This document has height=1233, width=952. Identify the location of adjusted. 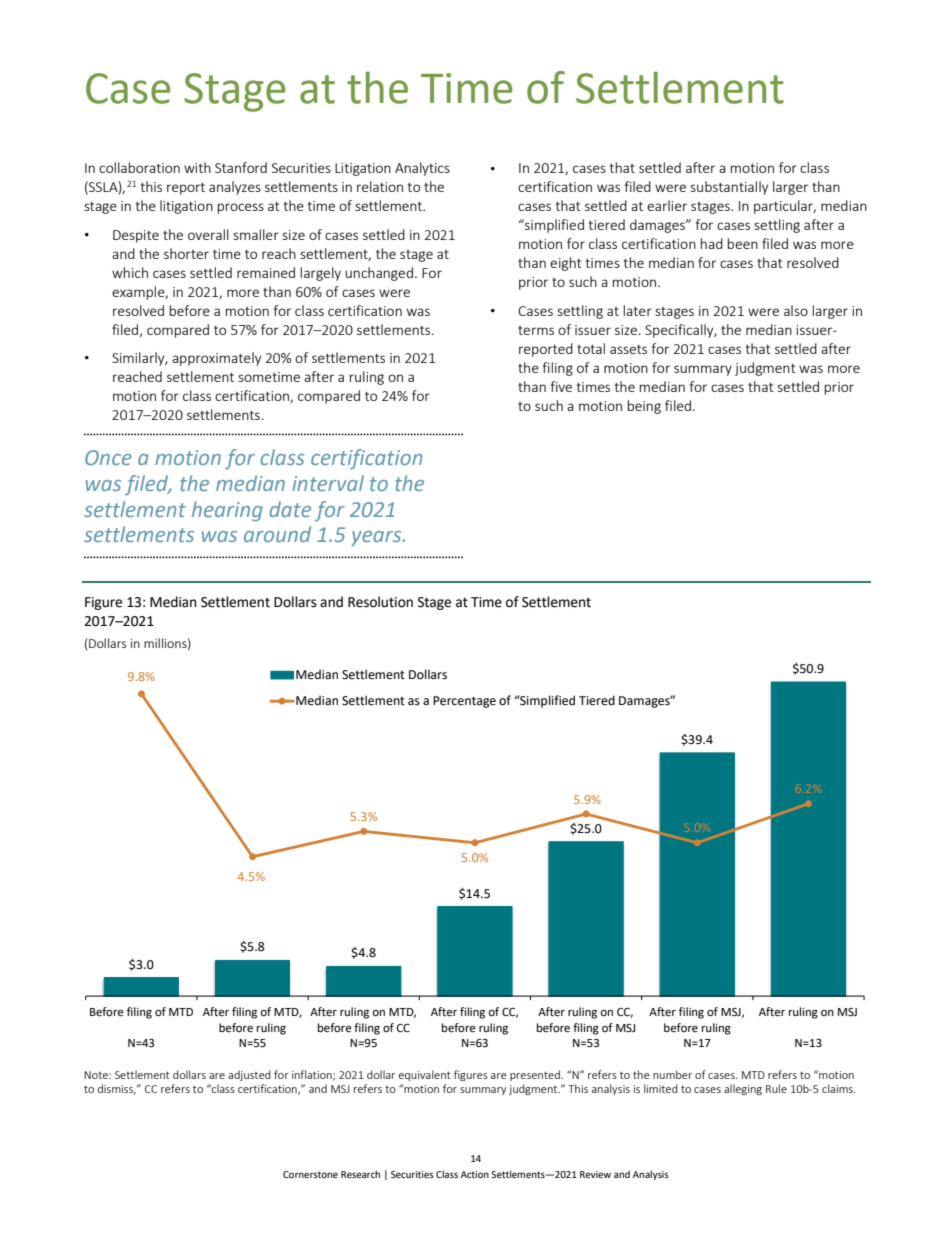
(249, 1075).
